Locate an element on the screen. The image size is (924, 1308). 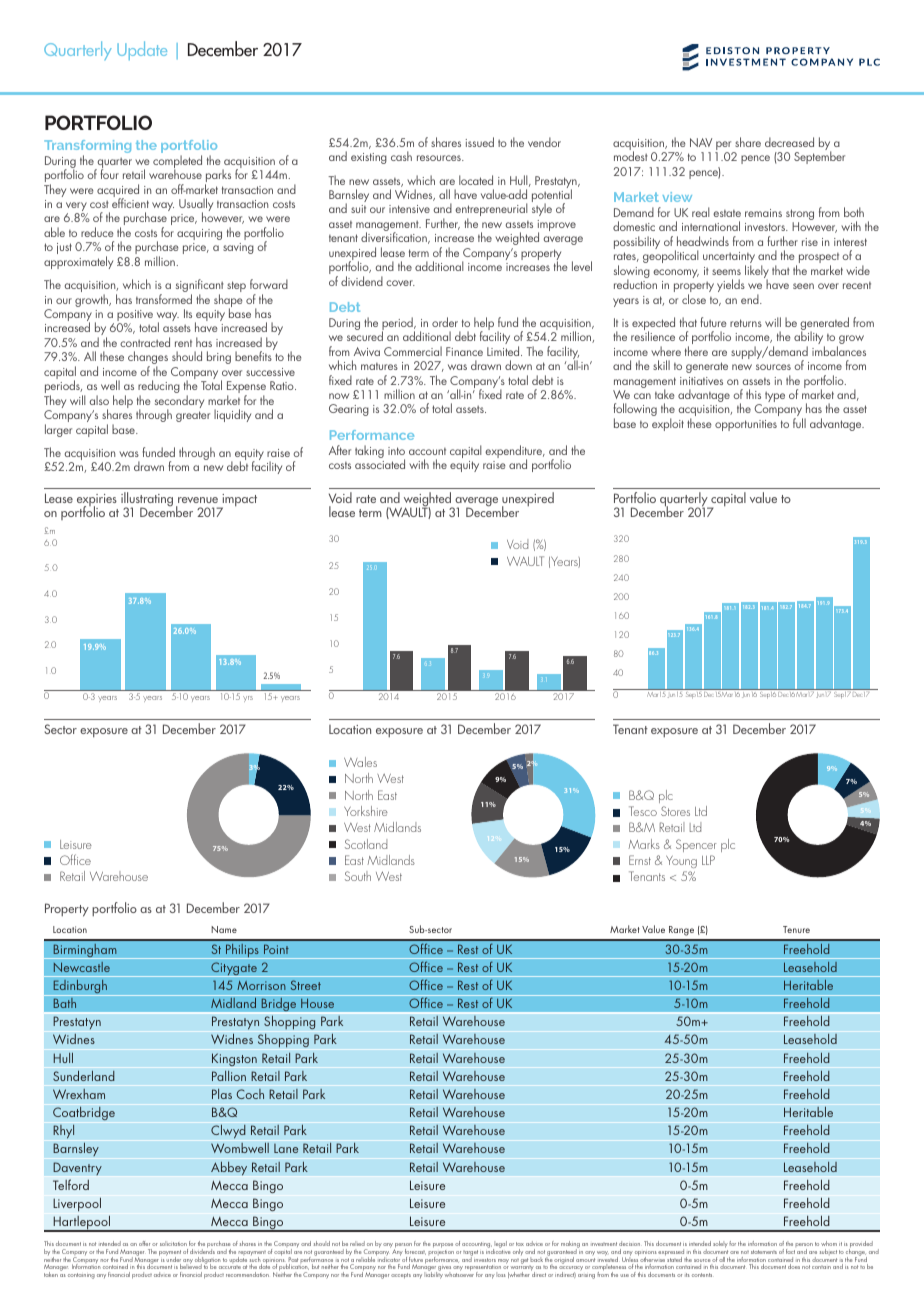
Stores is located at coordinates (675, 811).
